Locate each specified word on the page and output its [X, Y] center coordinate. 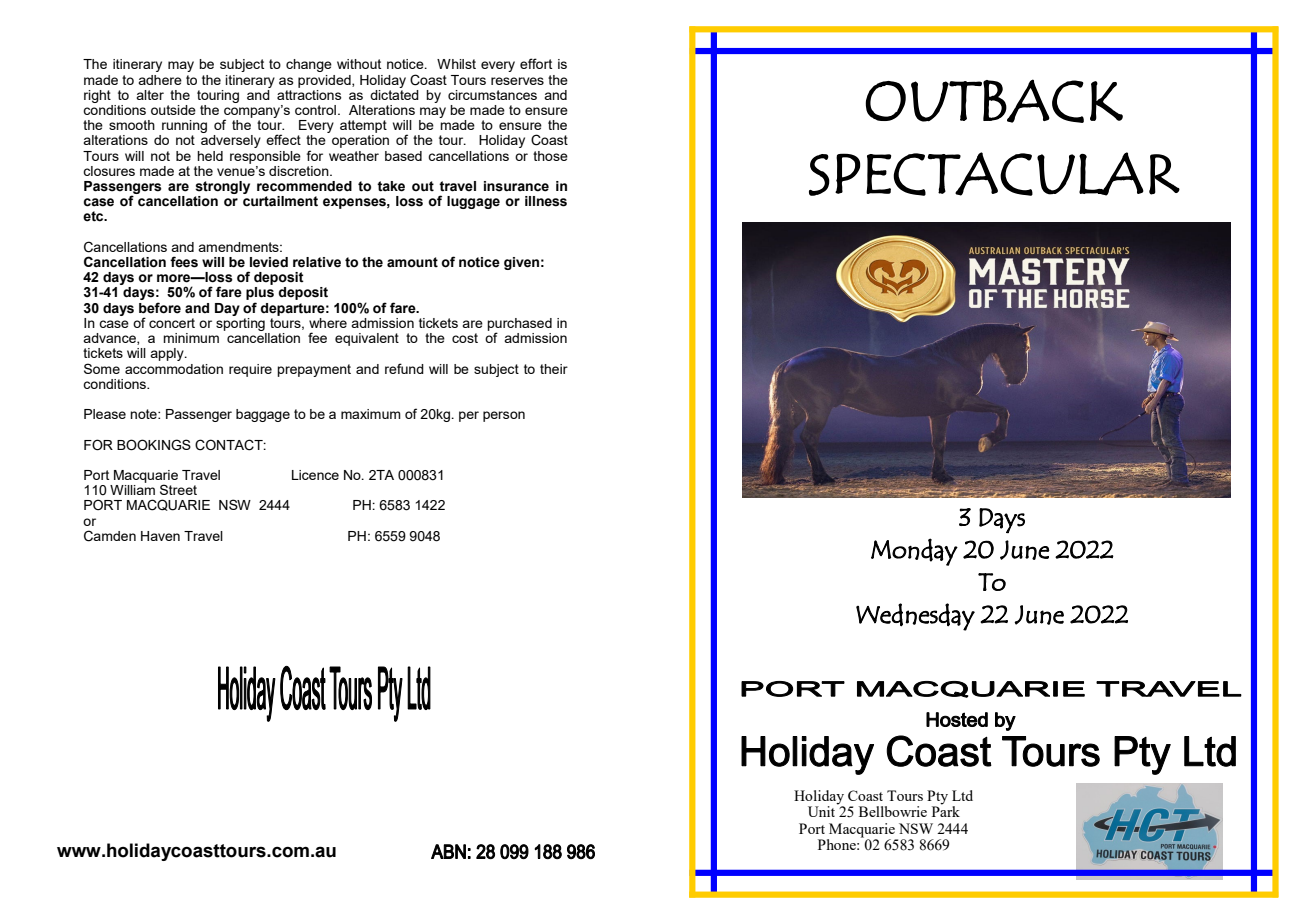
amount [412, 262]
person [504, 416]
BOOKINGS [154, 445]
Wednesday [915, 617]
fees [184, 262]
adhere [160, 80]
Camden [110, 536]
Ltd [962, 795]
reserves [517, 81]
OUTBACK [994, 101]
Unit [823, 810]
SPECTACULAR [994, 174]
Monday [914, 552]
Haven [160, 536]
